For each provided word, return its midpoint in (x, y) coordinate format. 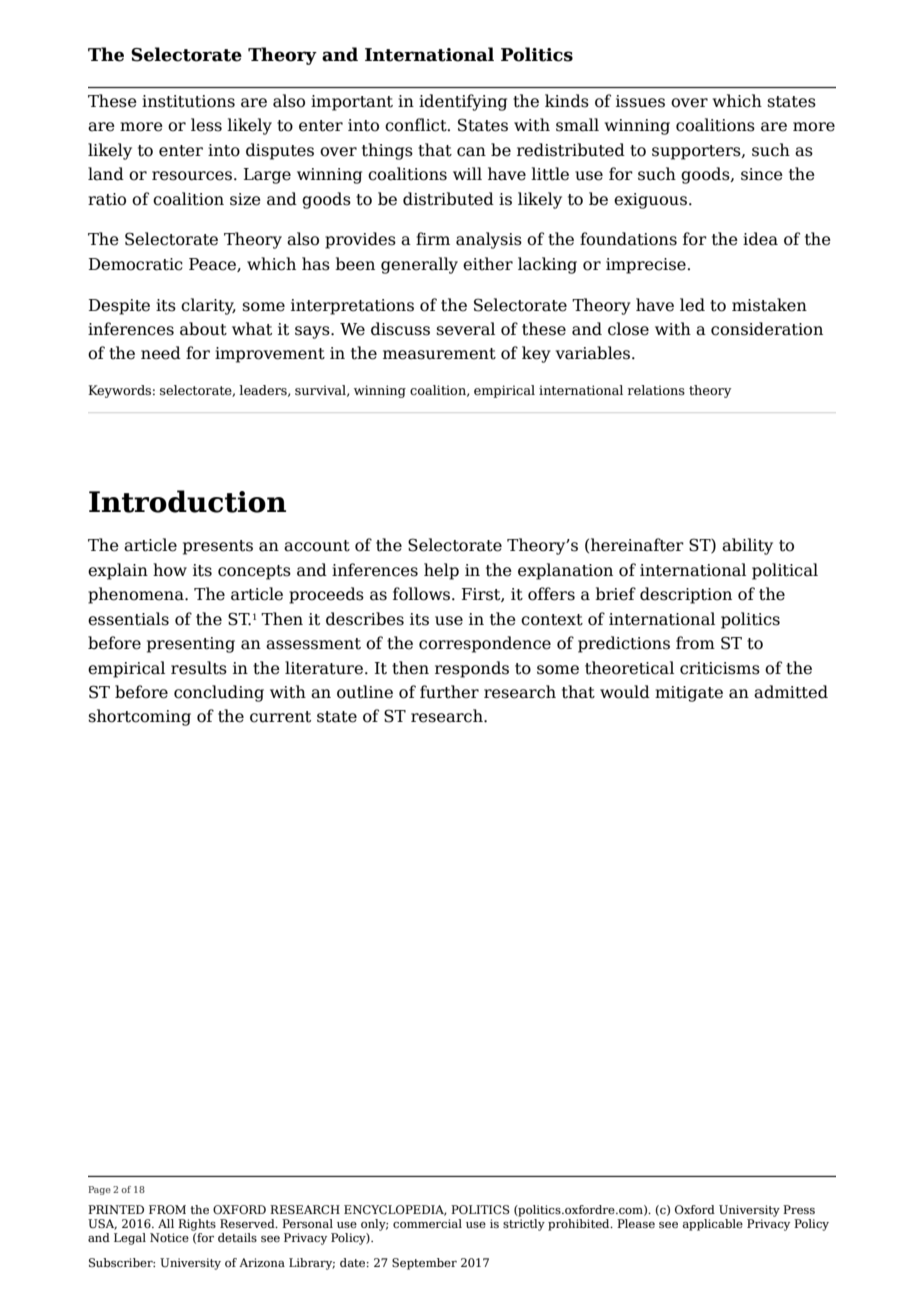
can (471, 152)
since (762, 174)
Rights (197, 1225)
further (449, 692)
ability (747, 546)
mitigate (689, 694)
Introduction (187, 501)
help (441, 571)
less (206, 125)
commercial (427, 1223)
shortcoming (139, 717)
